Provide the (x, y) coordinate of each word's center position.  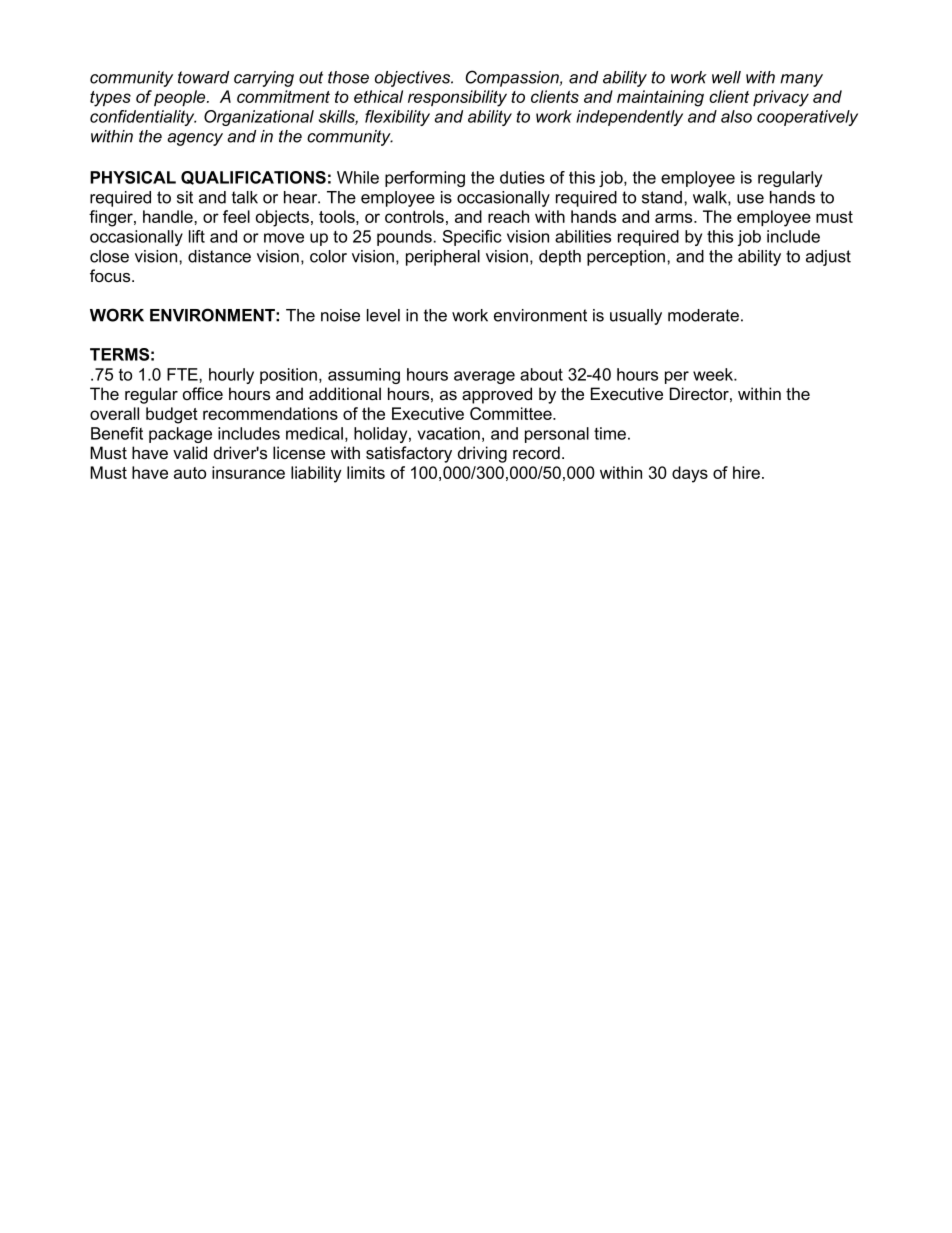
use (750, 199)
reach (508, 216)
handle (169, 216)
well (726, 77)
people (181, 98)
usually (636, 317)
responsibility (457, 98)
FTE (183, 374)
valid (190, 452)
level (383, 315)
